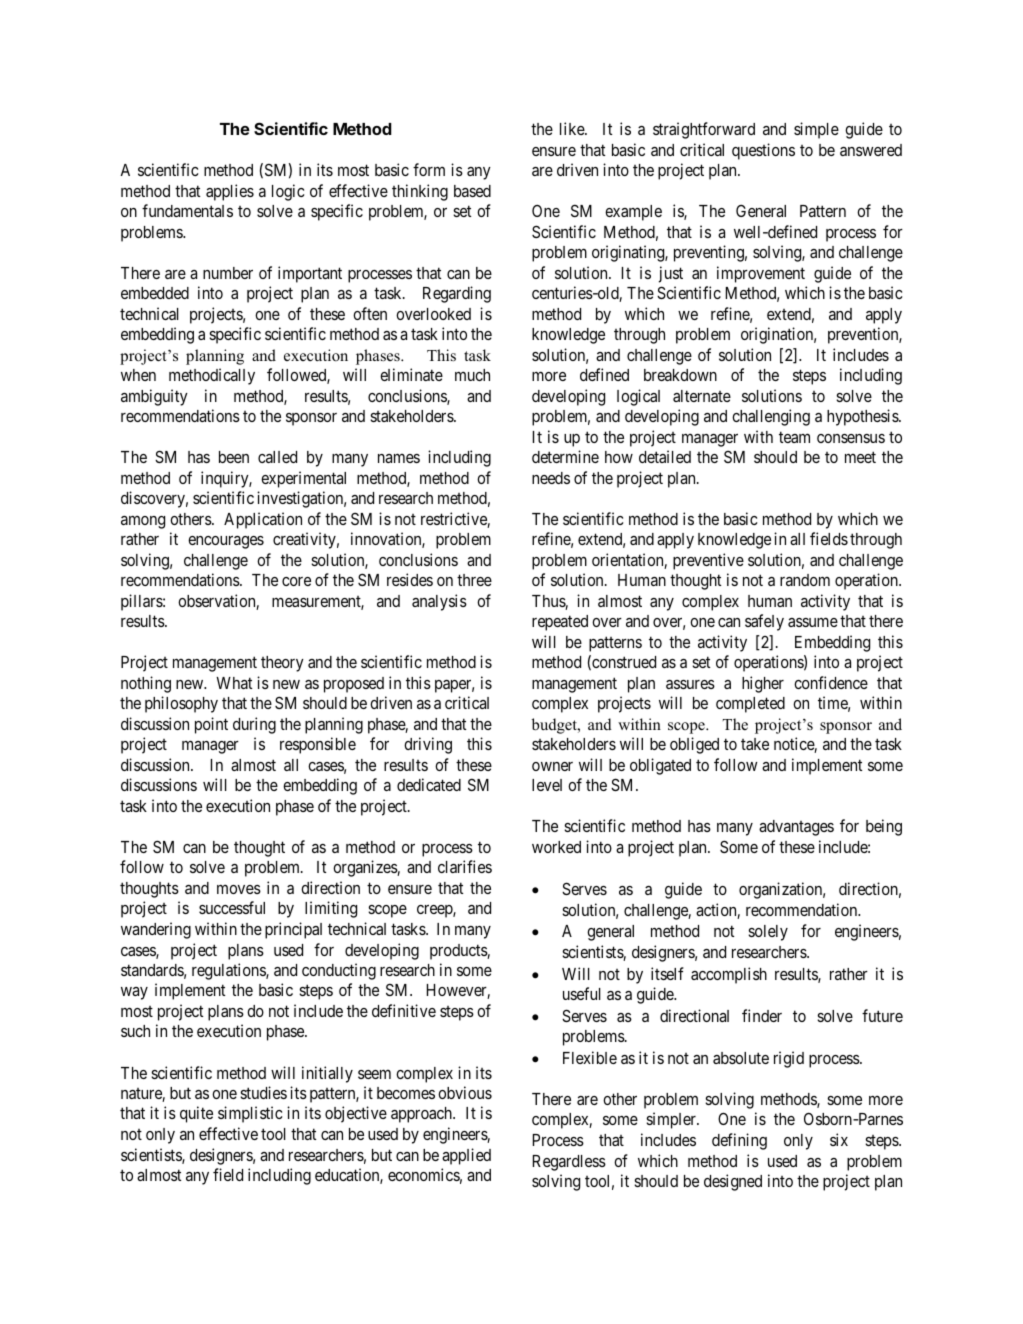 The image size is (1023, 1324). What do you see at coordinates (763, 151) in the document?
I see `questions` at bounding box center [763, 151].
